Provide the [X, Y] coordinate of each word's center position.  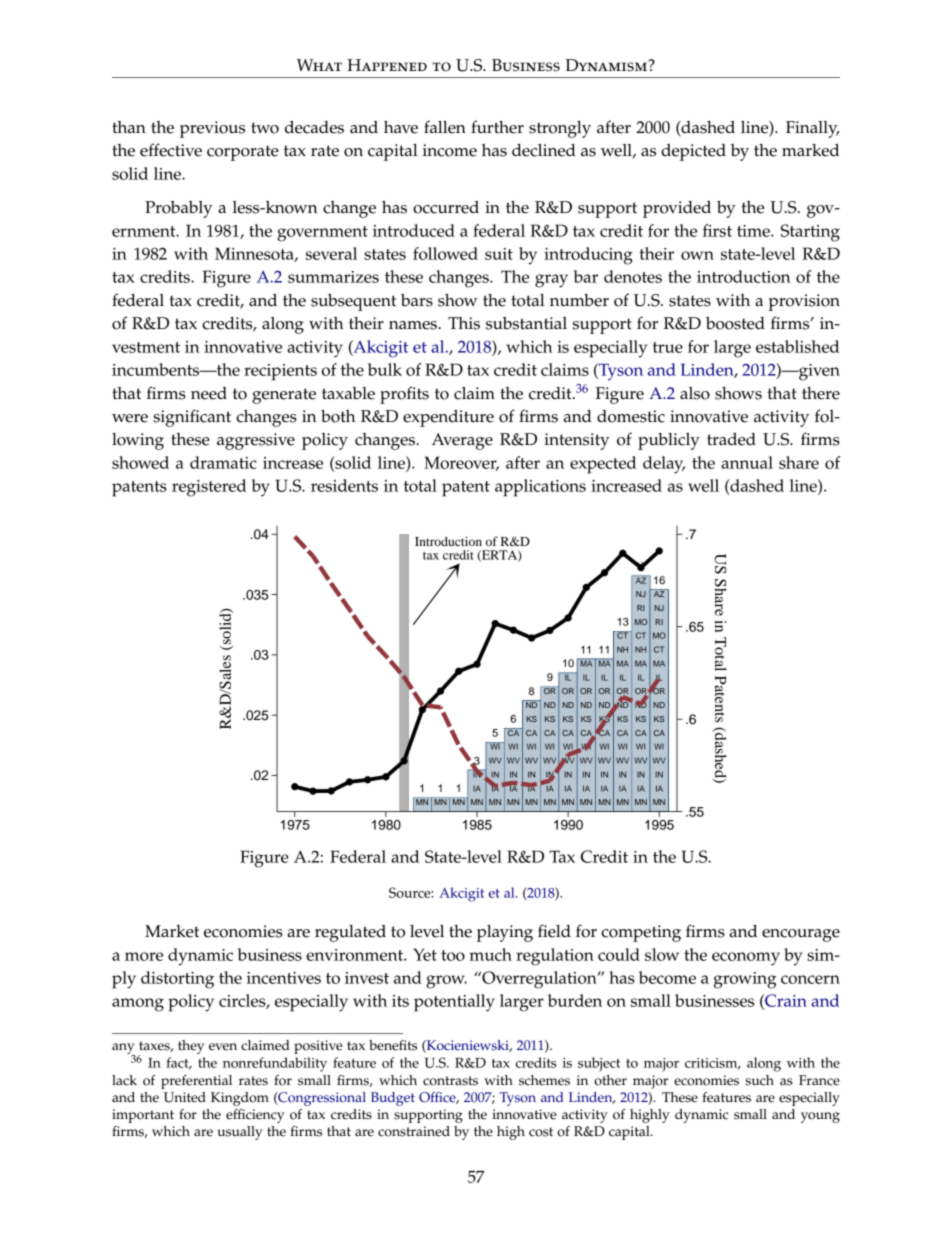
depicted [693, 152]
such [759, 1080]
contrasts [450, 1081]
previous [212, 129]
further [497, 127]
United [185, 1097]
